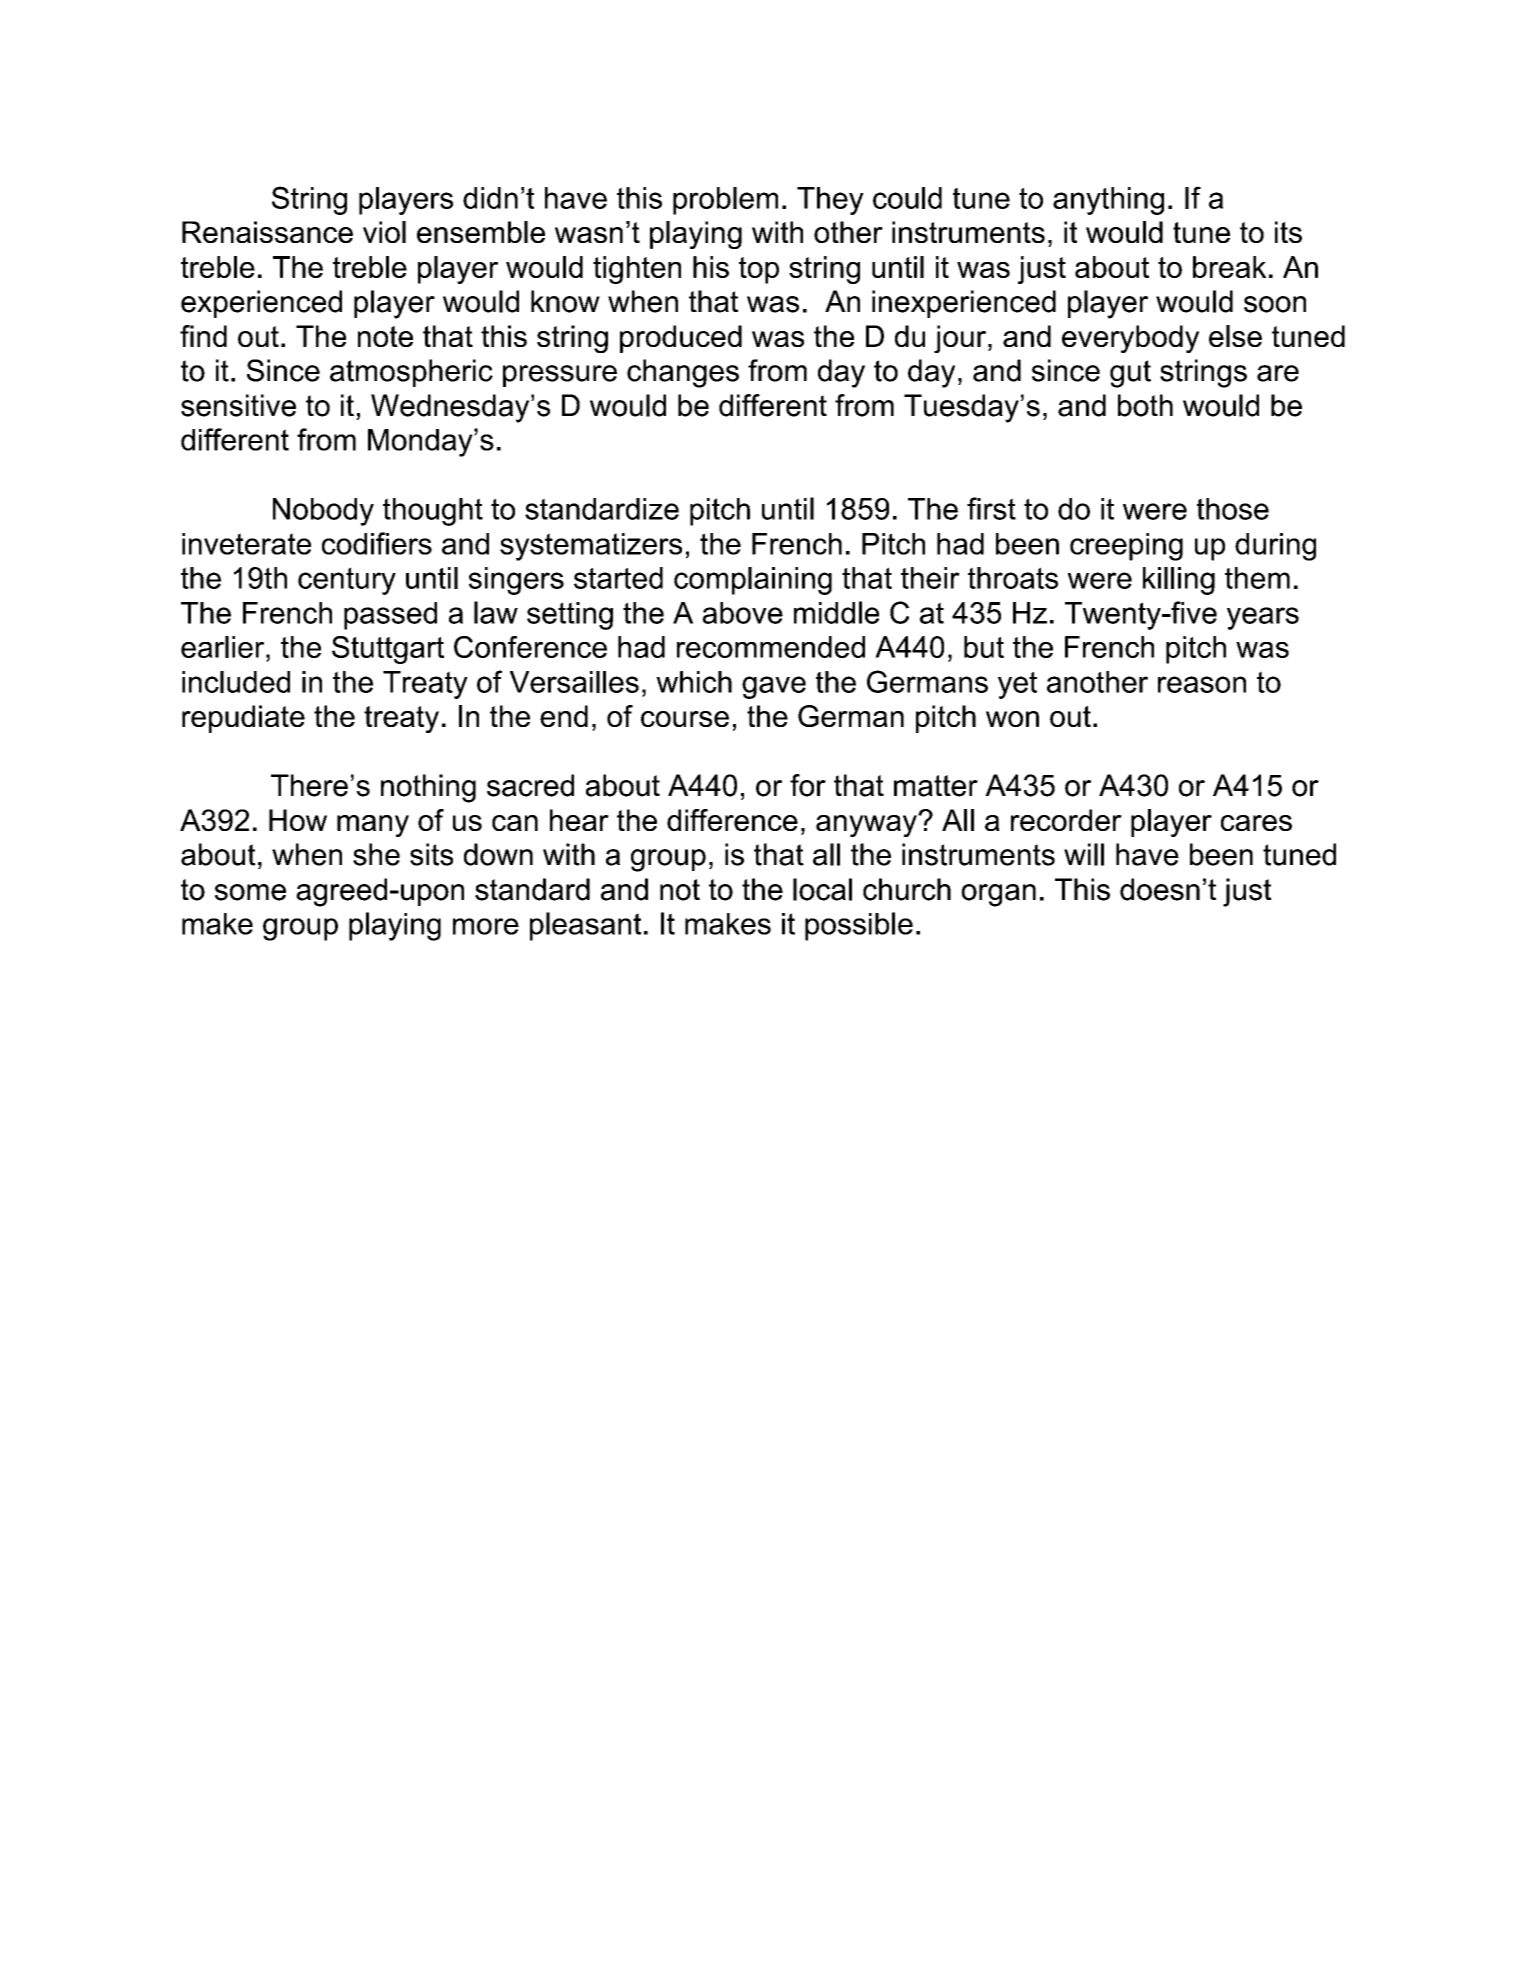  I want to click on Renaissance, so click(267, 232).
